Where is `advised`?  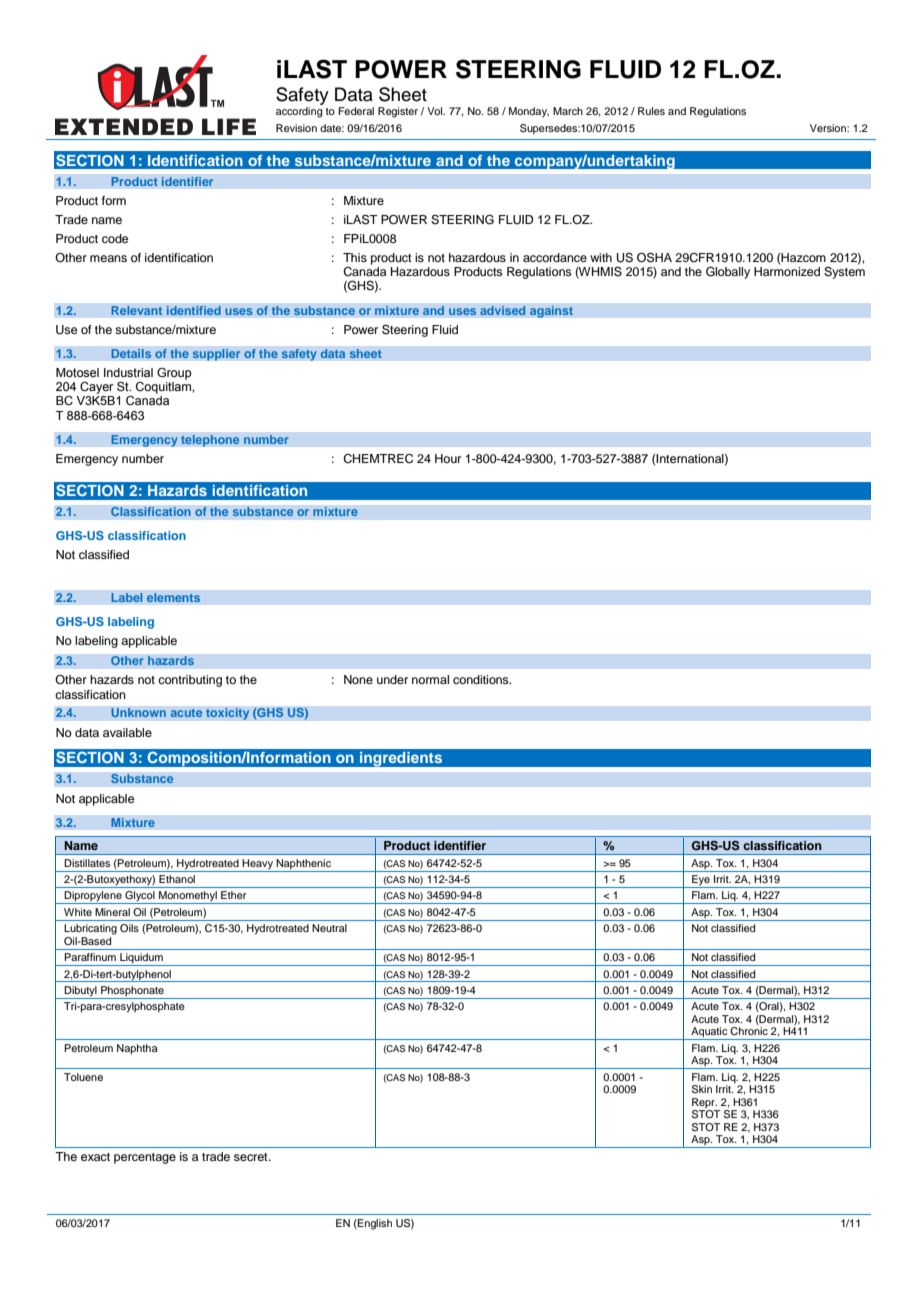
advised is located at coordinates (503, 311).
